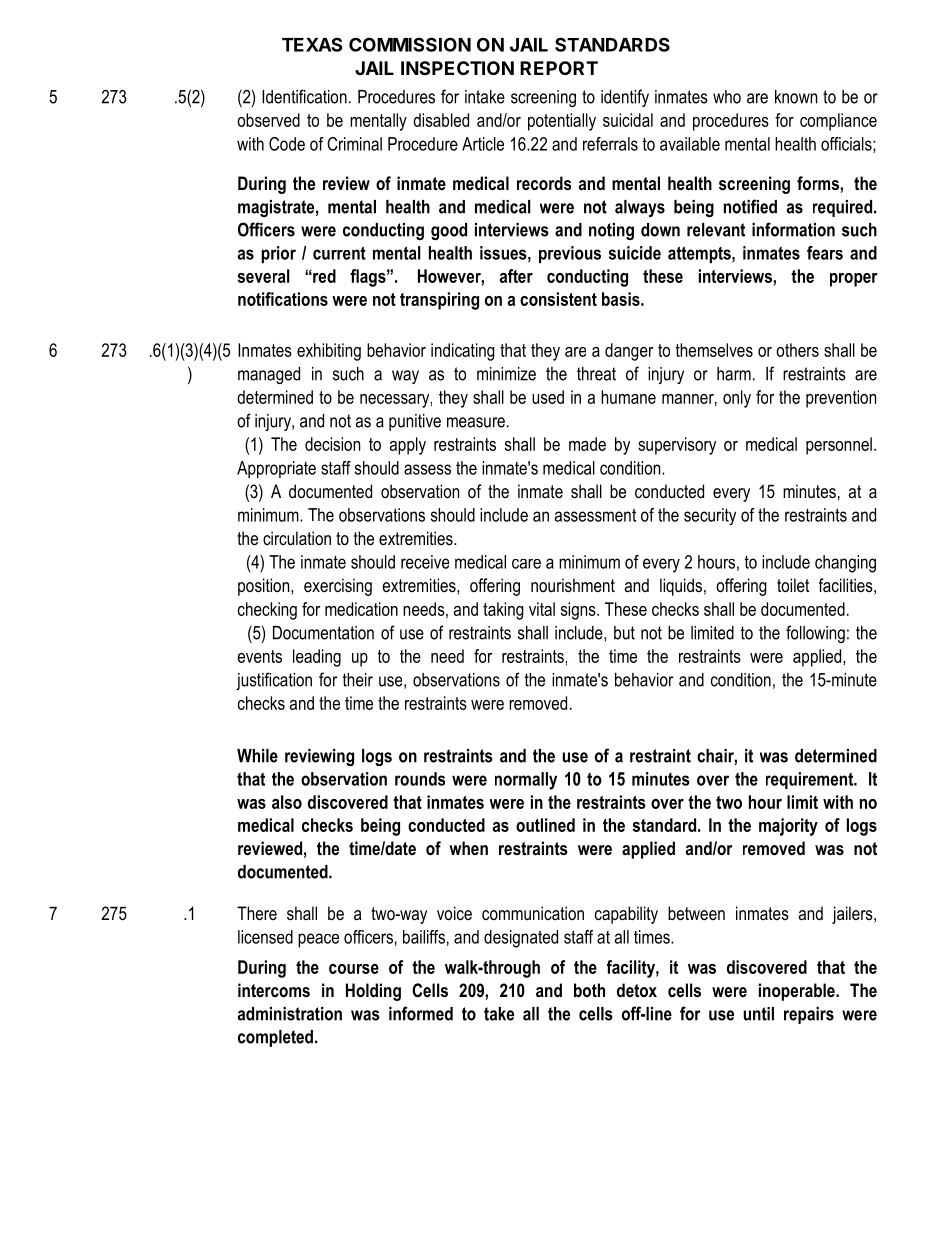  I want to click on requirement, so click(811, 780).
